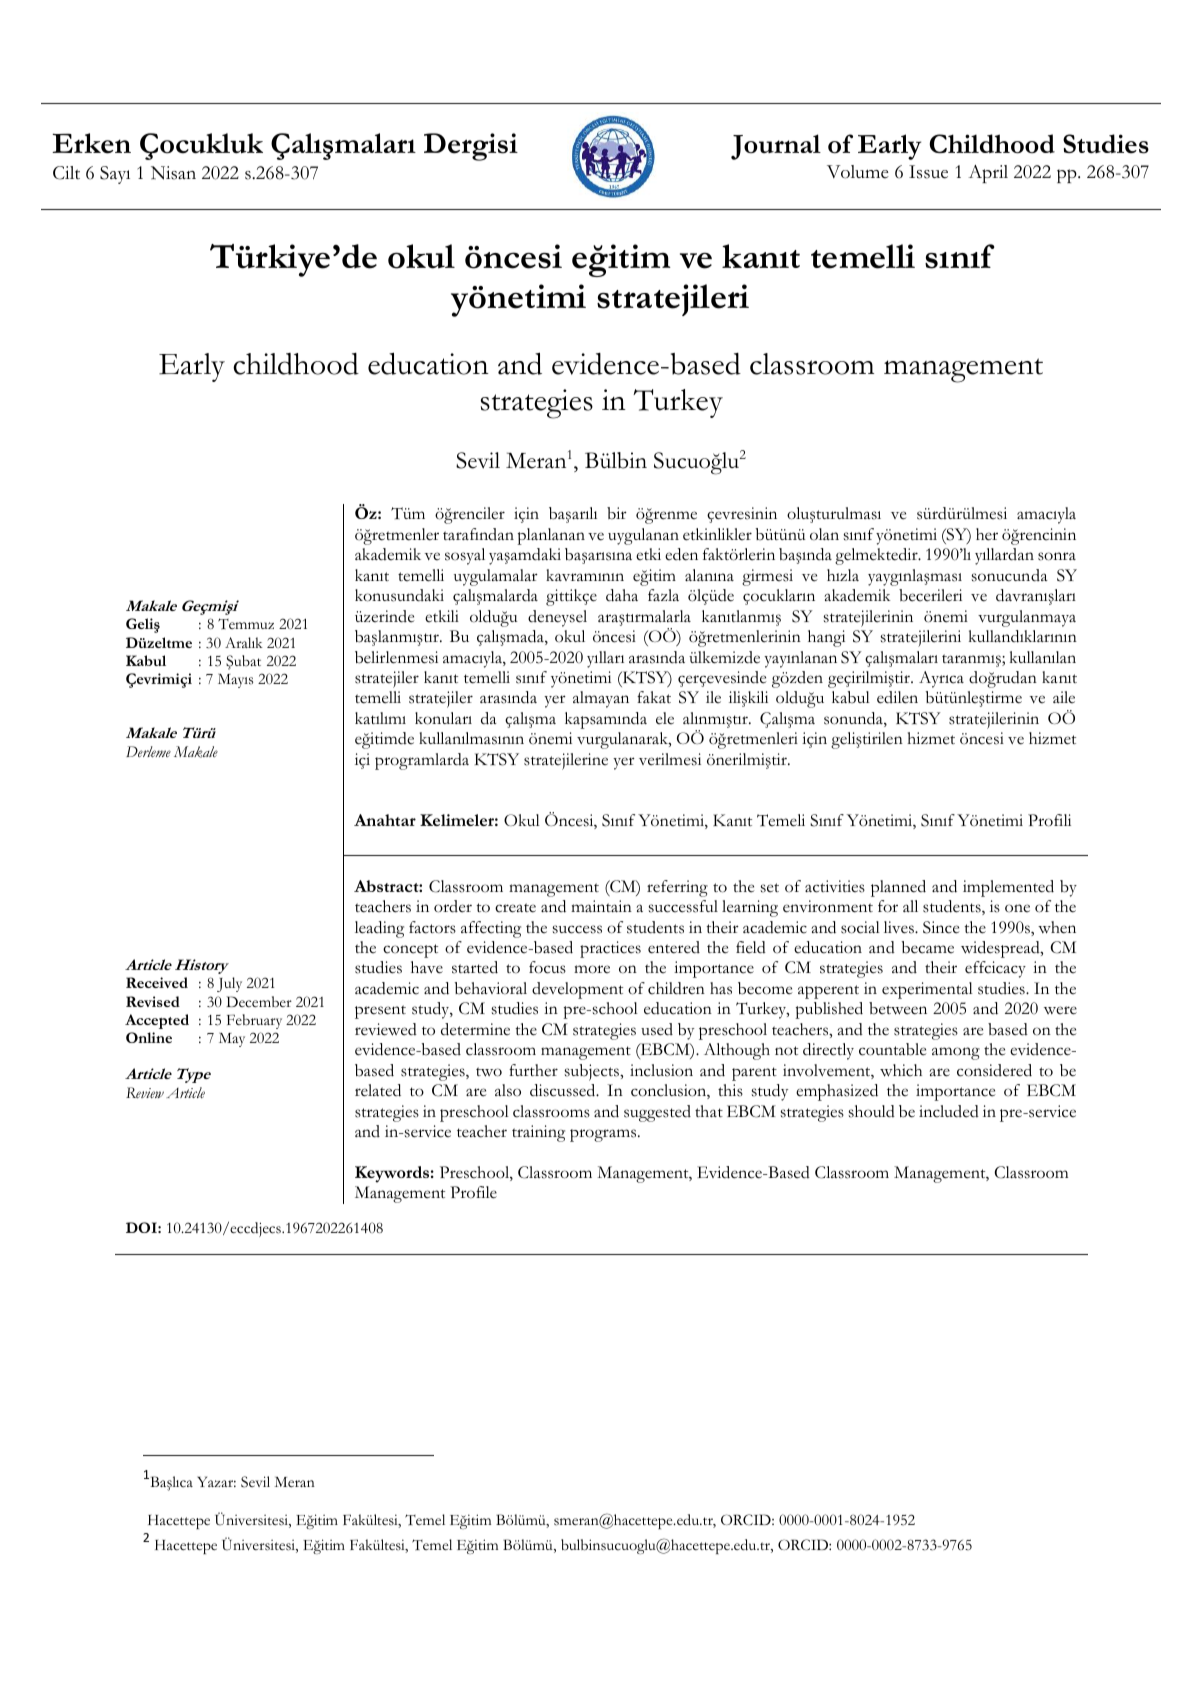 The width and height of the page is (1202, 1700). I want to click on more, so click(592, 969).
